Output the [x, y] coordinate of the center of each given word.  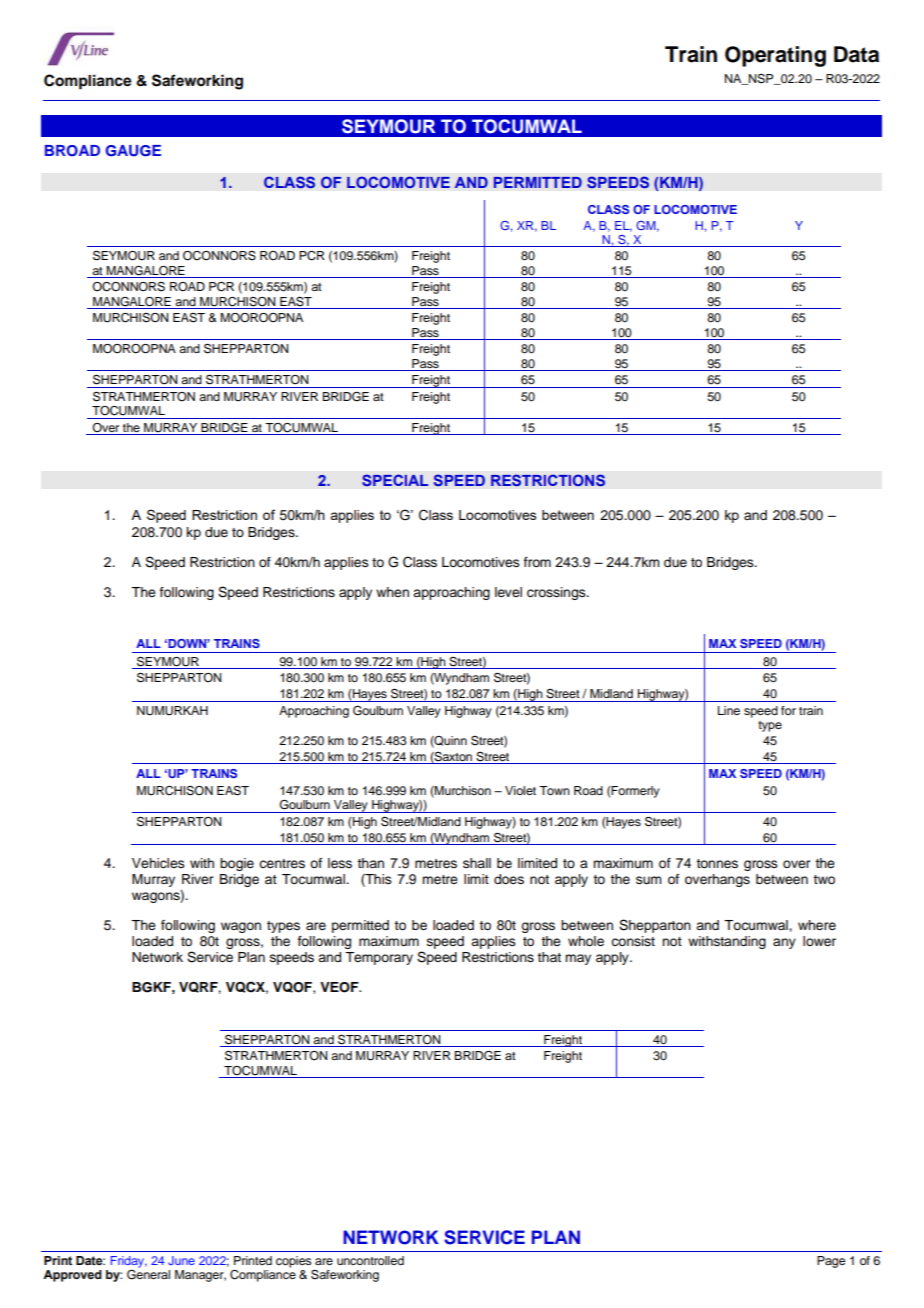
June [181, 1260]
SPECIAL [395, 480]
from [537, 562]
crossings [557, 593]
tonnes [717, 864]
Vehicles [158, 863]
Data [856, 54]
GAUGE [133, 151]
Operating [775, 56]
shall [477, 863]
